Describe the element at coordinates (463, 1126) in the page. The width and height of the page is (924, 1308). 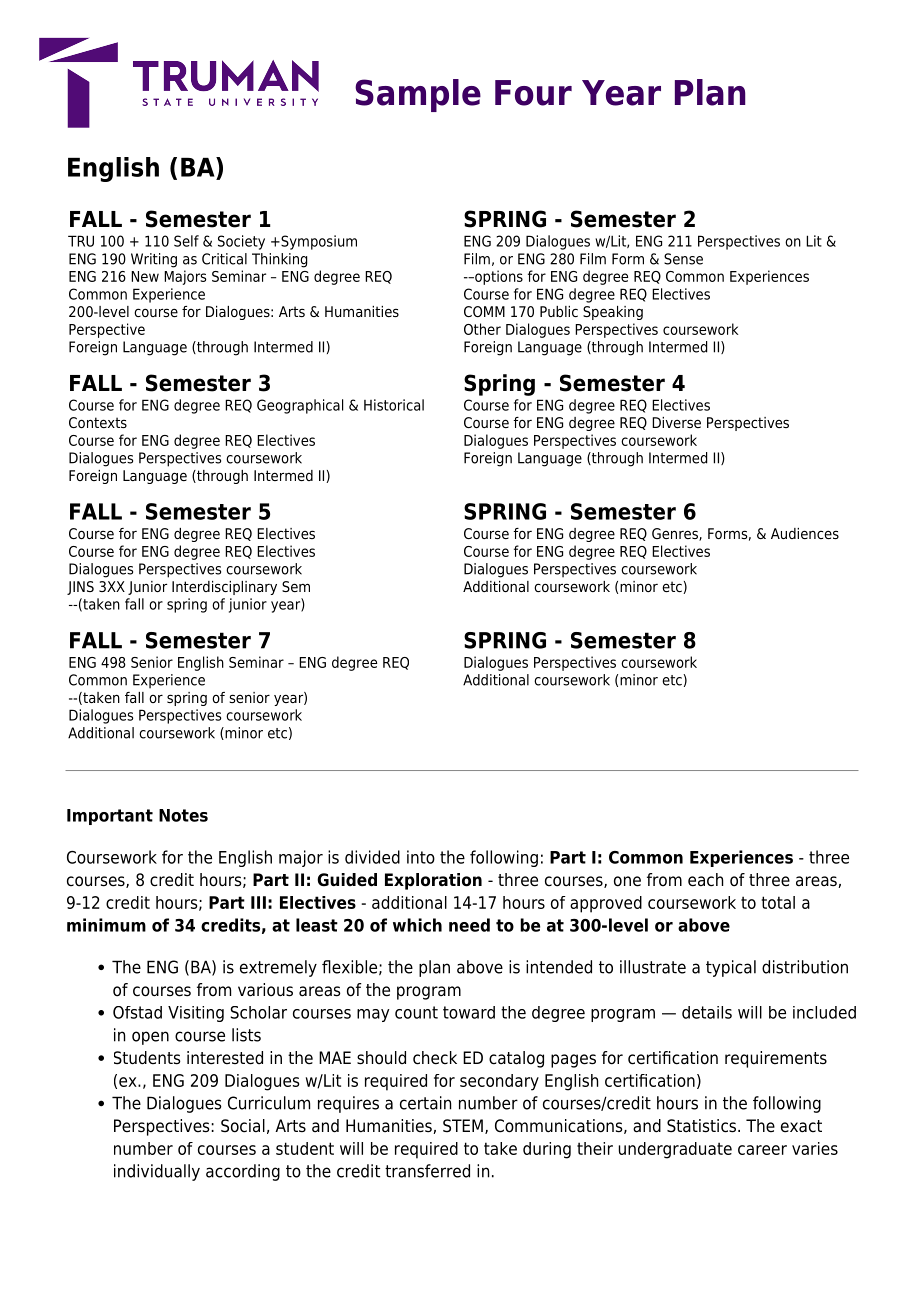
I see `STEM` at that location.
